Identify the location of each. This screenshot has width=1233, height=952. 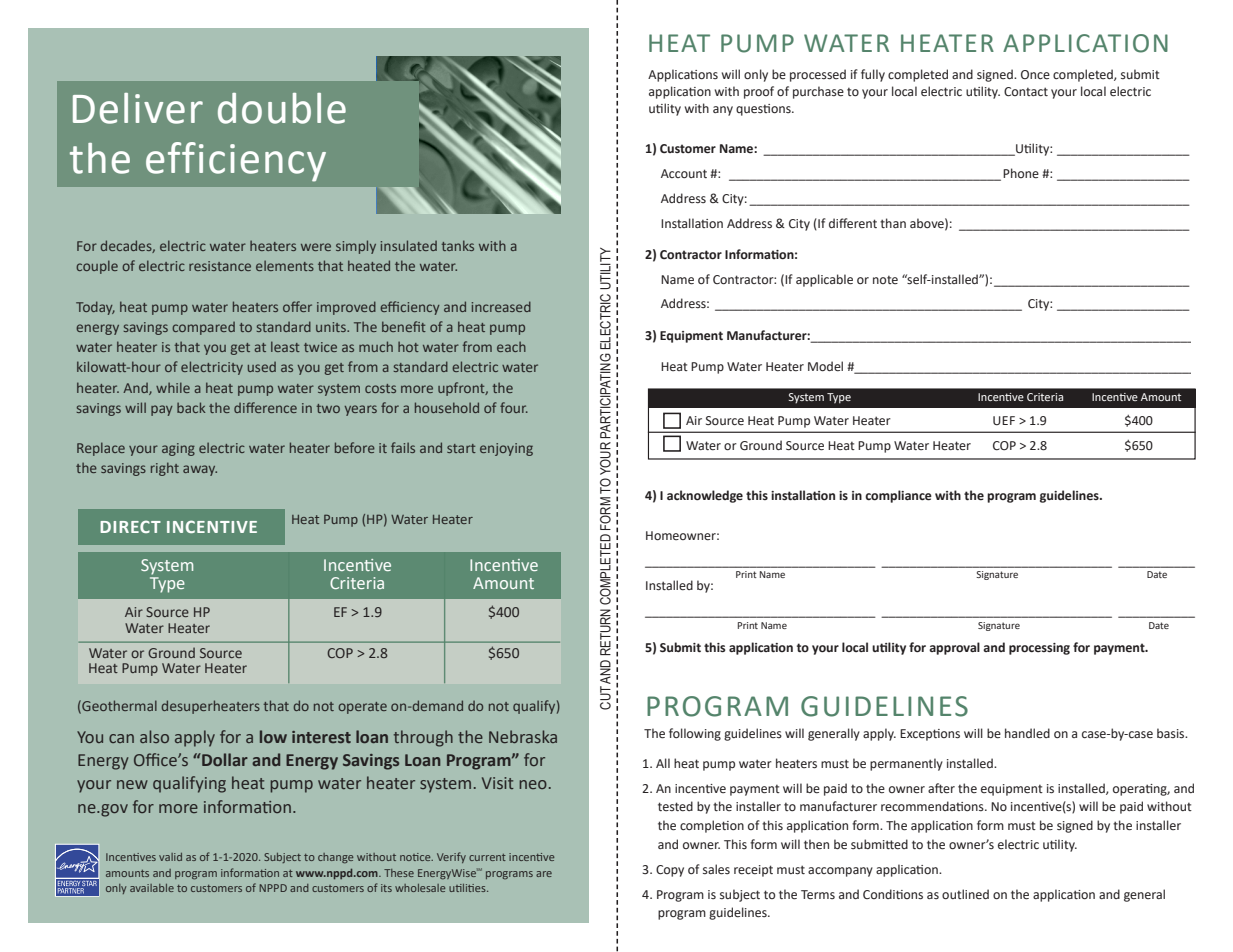
(511, 346).
